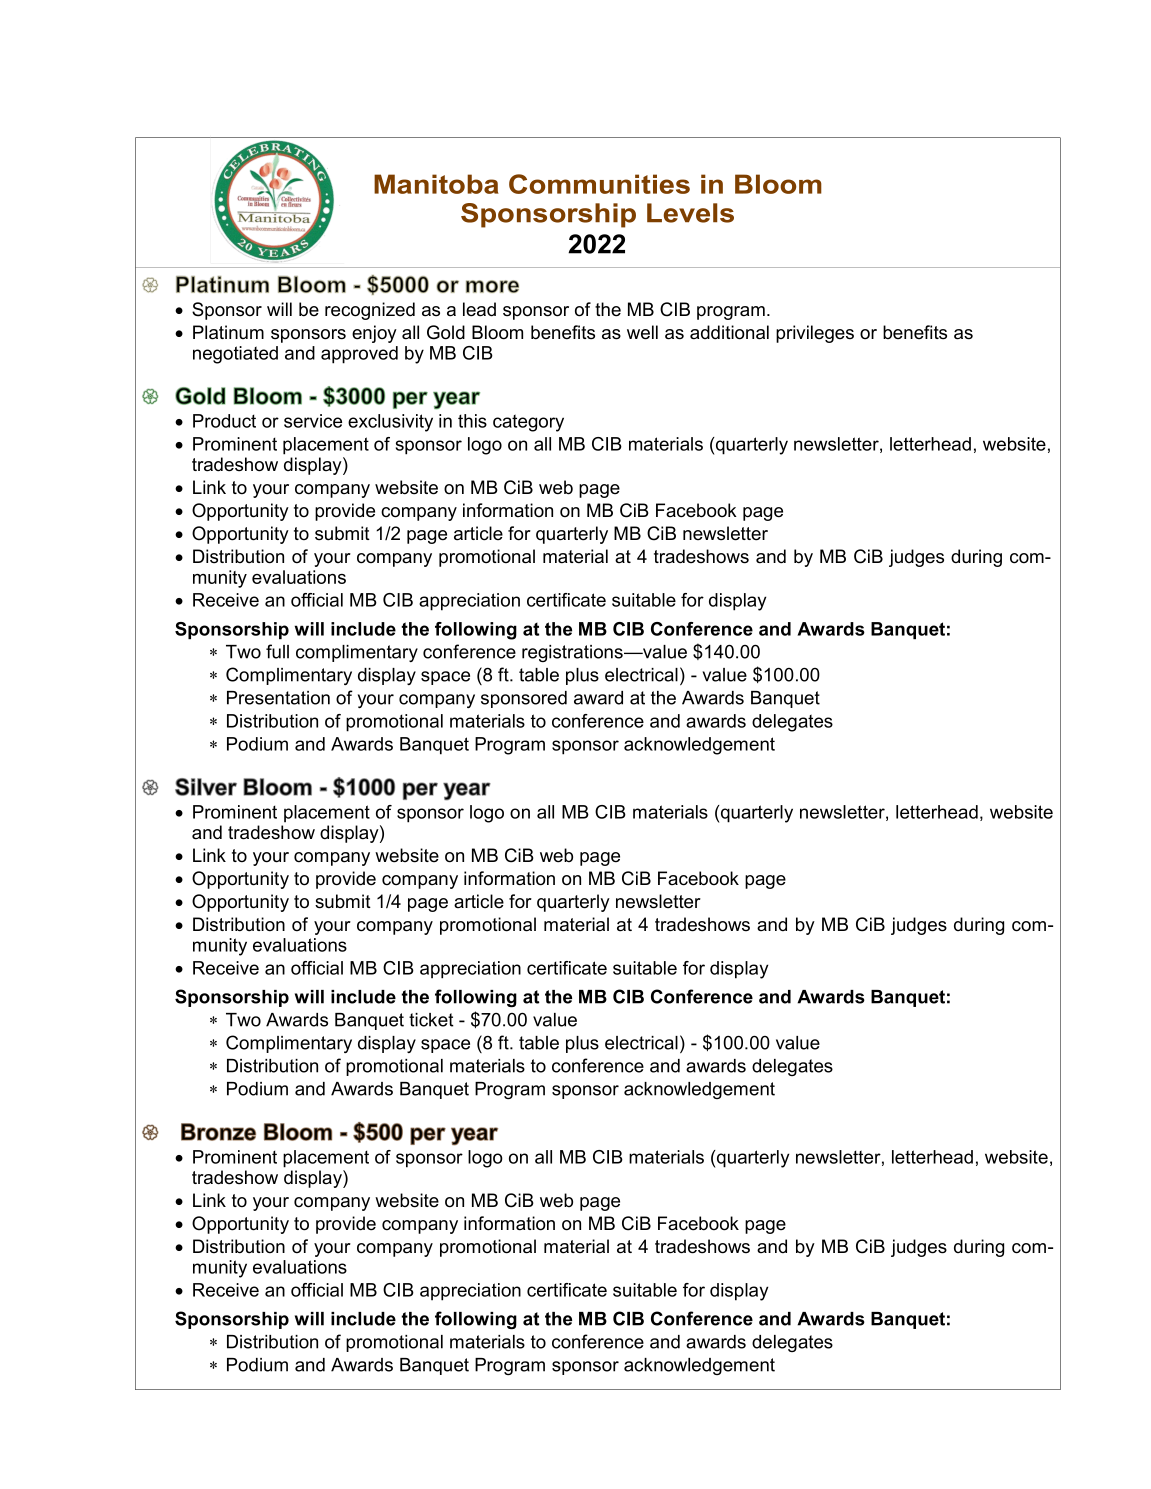  I want to click on well, so click(642, 332).
